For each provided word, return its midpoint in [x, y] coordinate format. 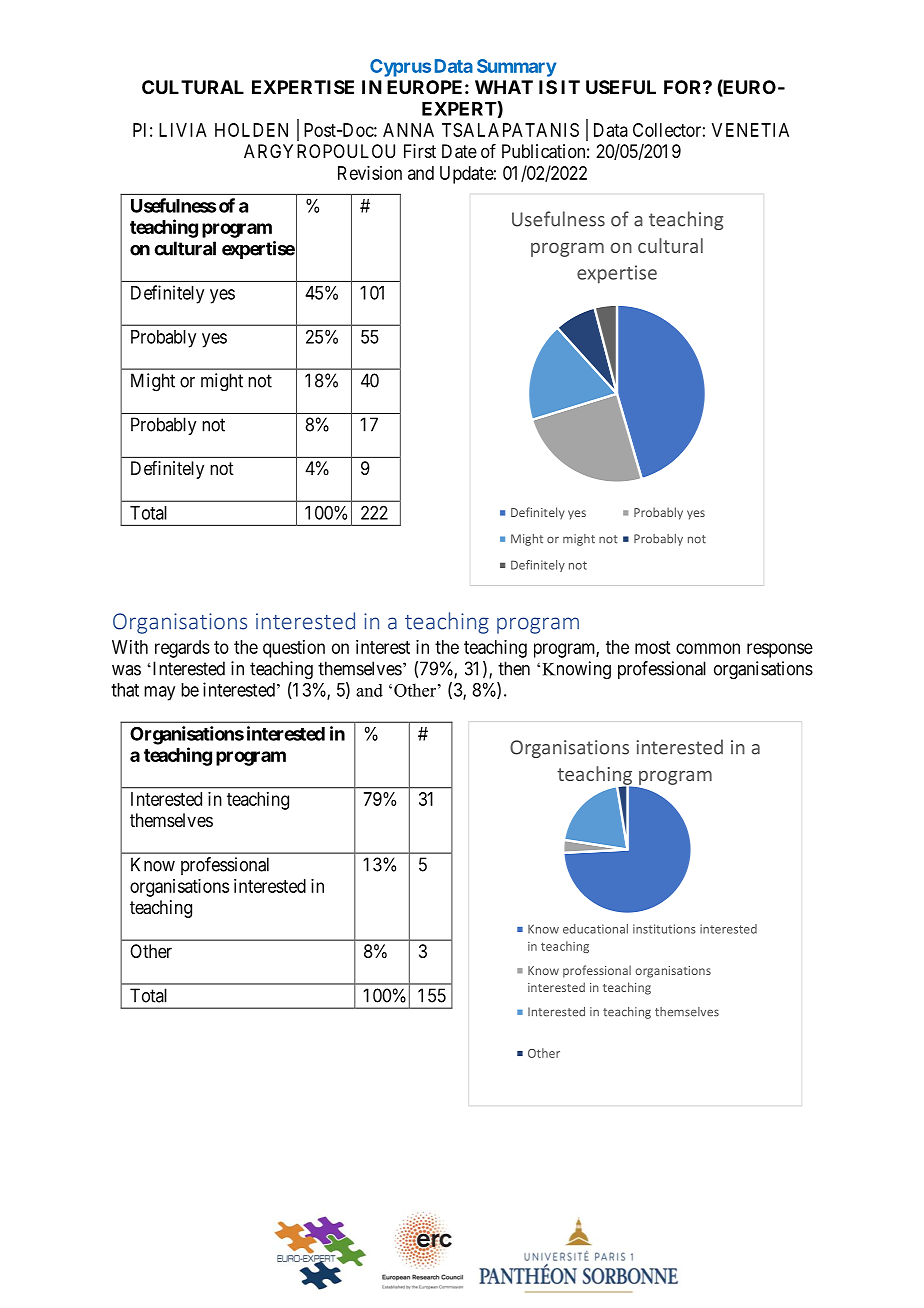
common [708, 648]
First [420, 151]
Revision [370, 173]
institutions [664, 929]
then [514, 668]
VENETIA [750, 130]
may [159, 693]
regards [182, 649]
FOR [684, 87]
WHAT [504, 87]
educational [595, 929]
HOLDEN [251, 130]
